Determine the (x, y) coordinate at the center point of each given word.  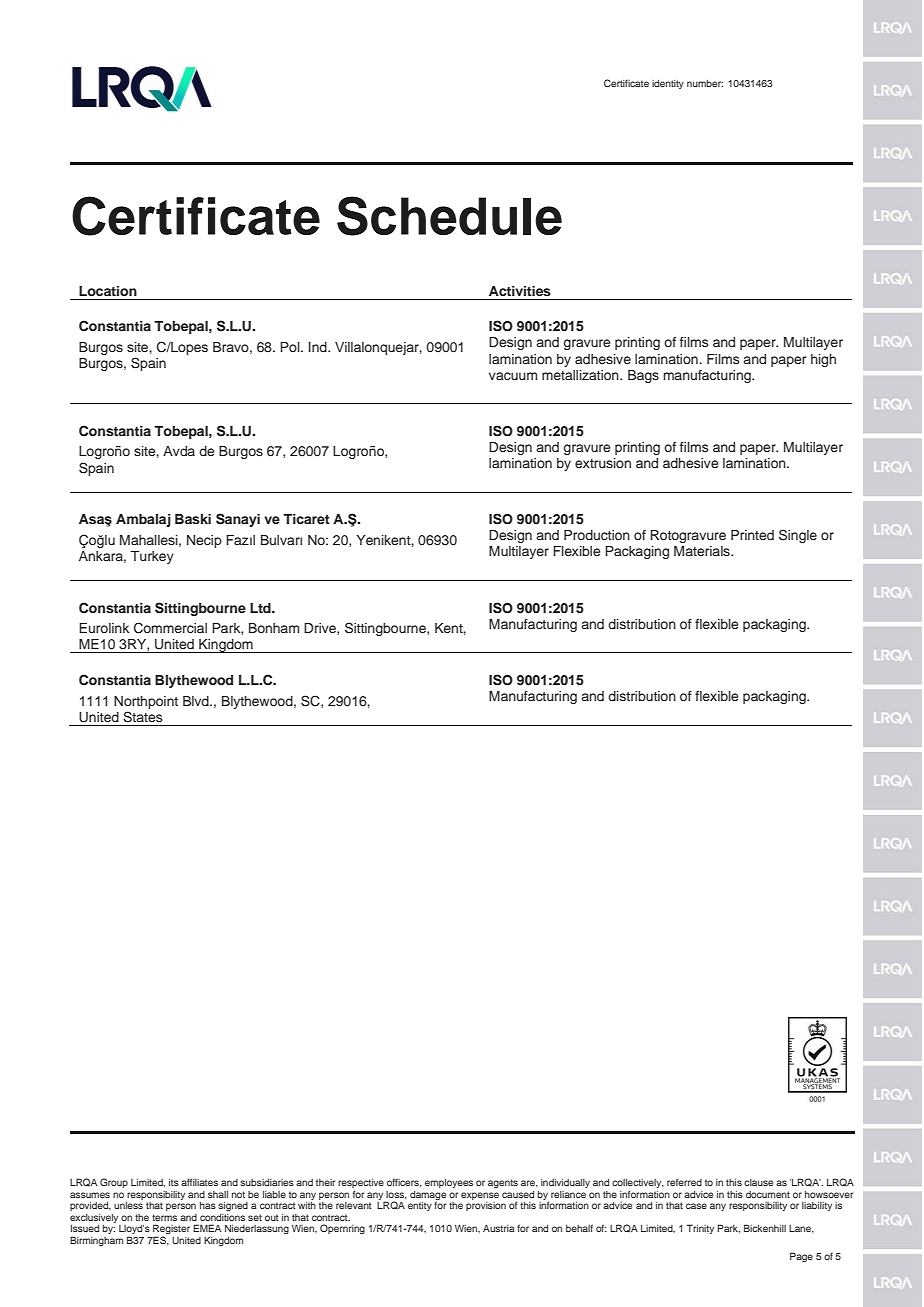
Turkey (152, 557)
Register (171, 1230)
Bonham (274, 628)
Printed (752, 535)
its (174, 1182)
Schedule (449, 216)
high (823, 360)
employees (449, 1183)
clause (758, 1182)
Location (108, 291)
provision (486, 1206)
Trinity (700, 1229)
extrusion (603, 463)
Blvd (197, 701)
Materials (703, 551)
